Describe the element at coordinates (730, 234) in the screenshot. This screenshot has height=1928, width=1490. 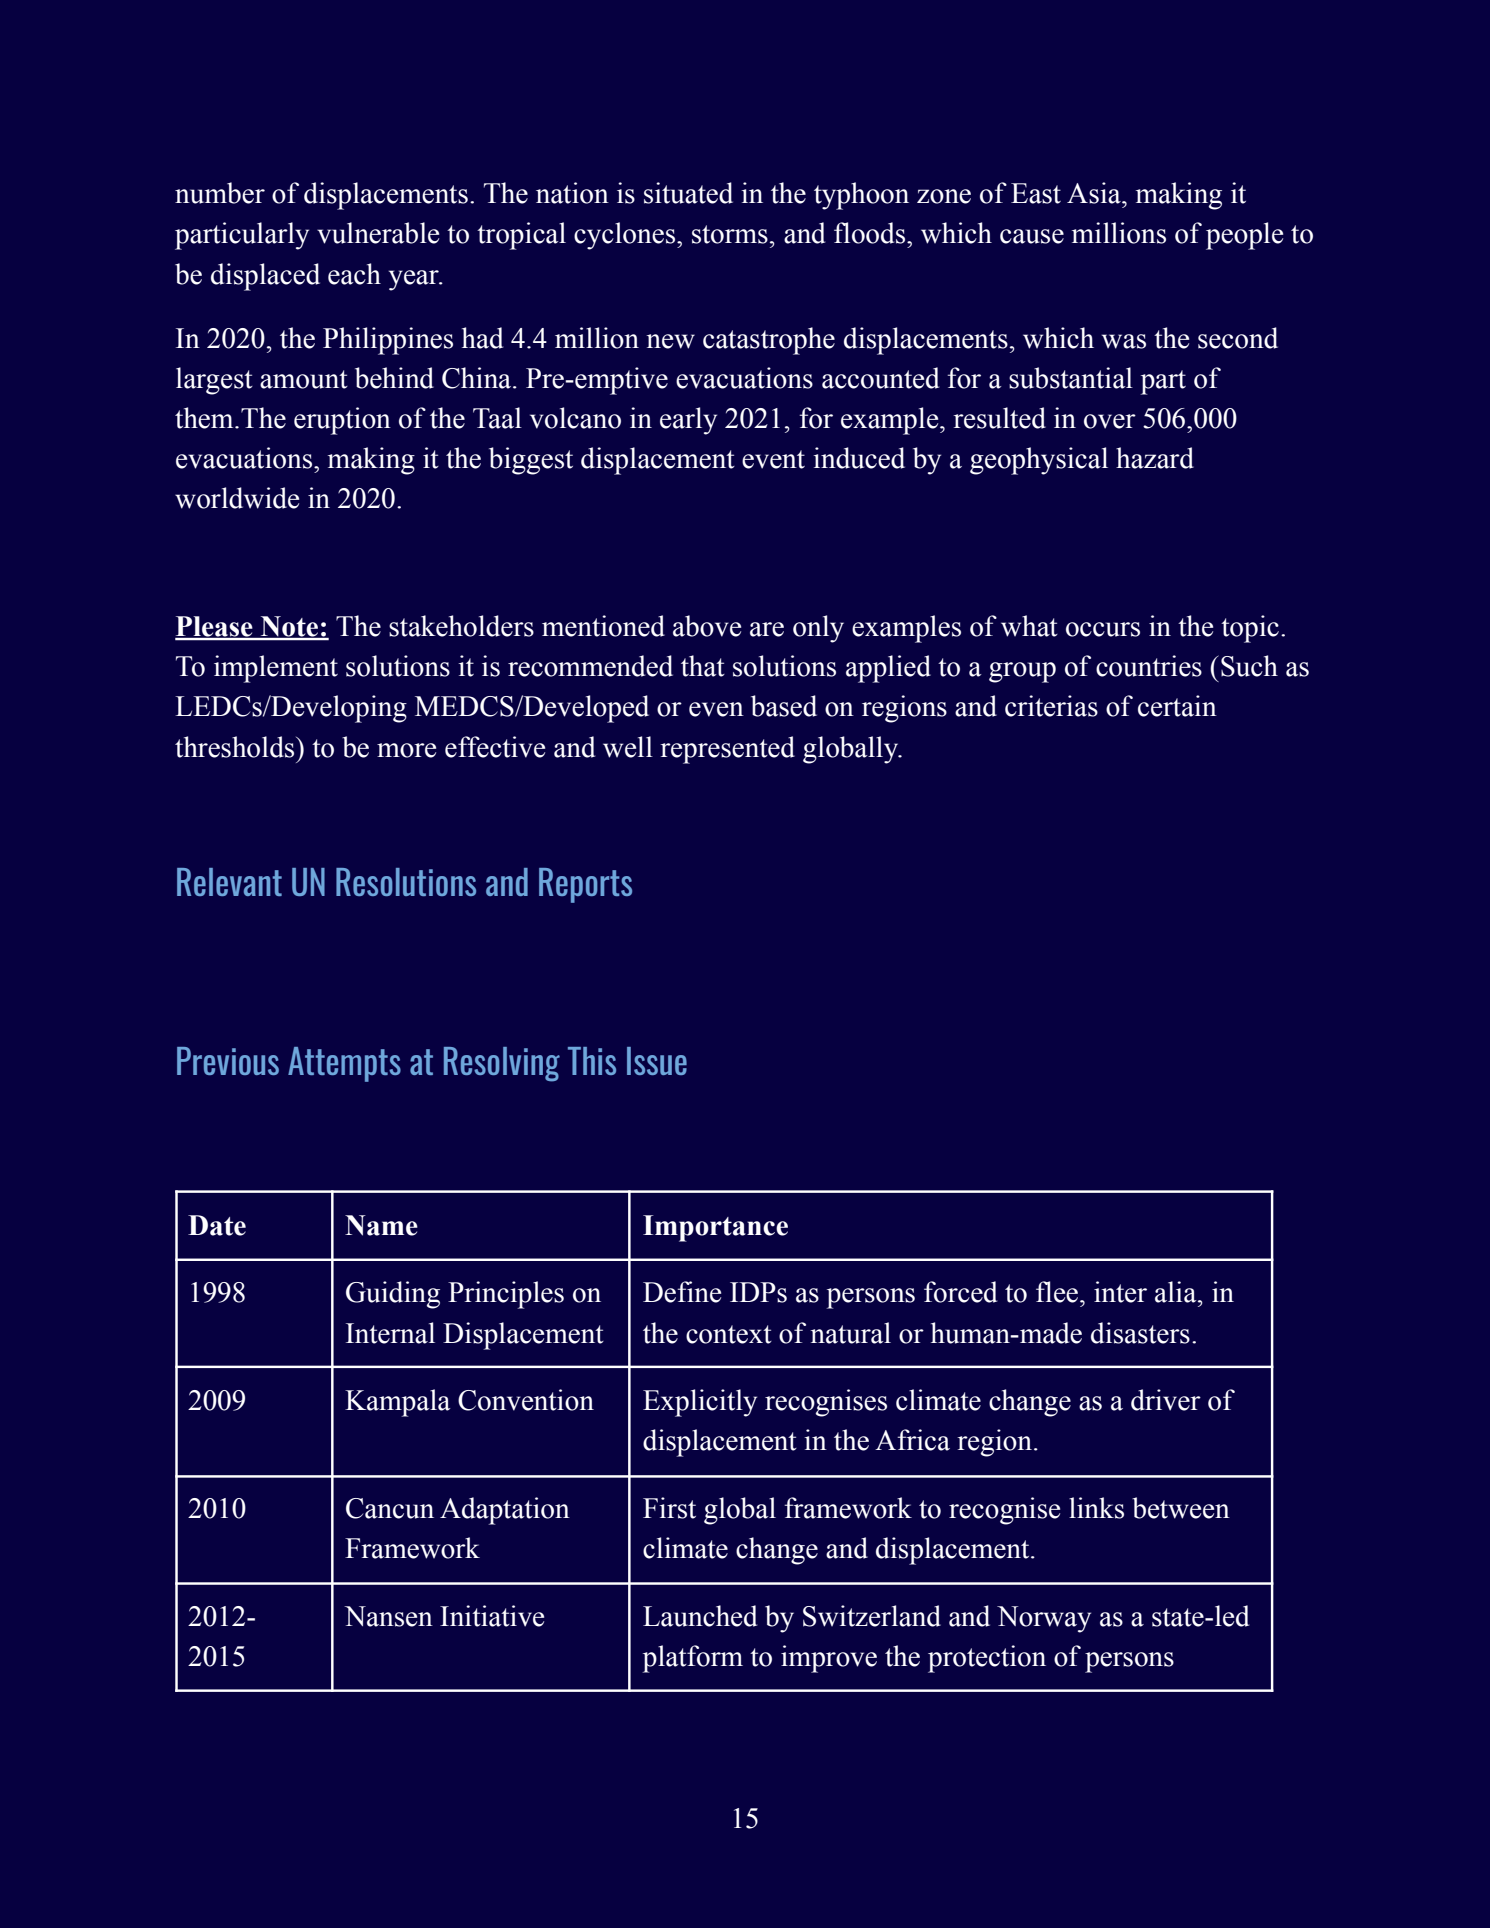
I see `storms` at that location.
